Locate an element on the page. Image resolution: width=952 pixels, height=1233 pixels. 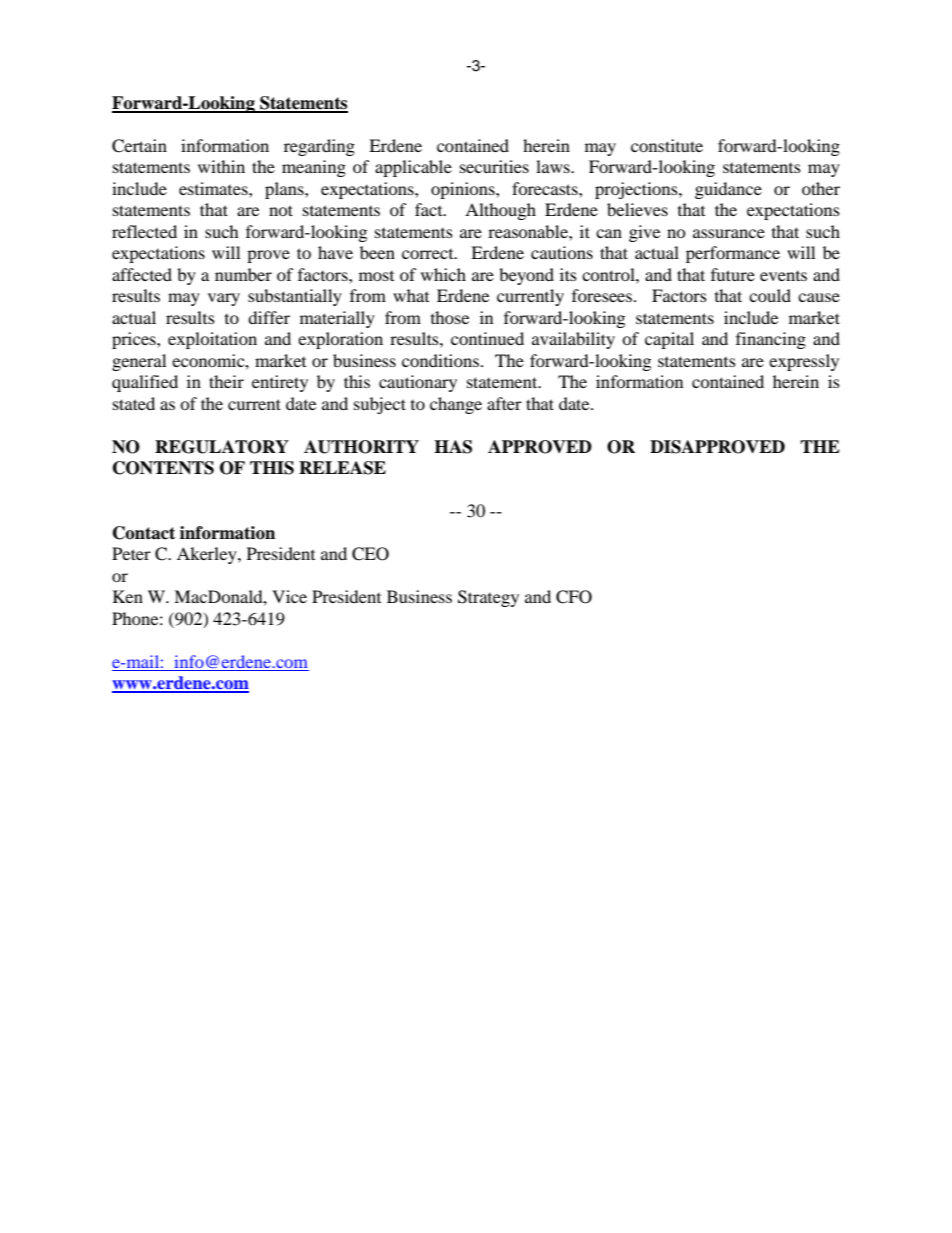
constitute is located at coordinates (667, 145).
